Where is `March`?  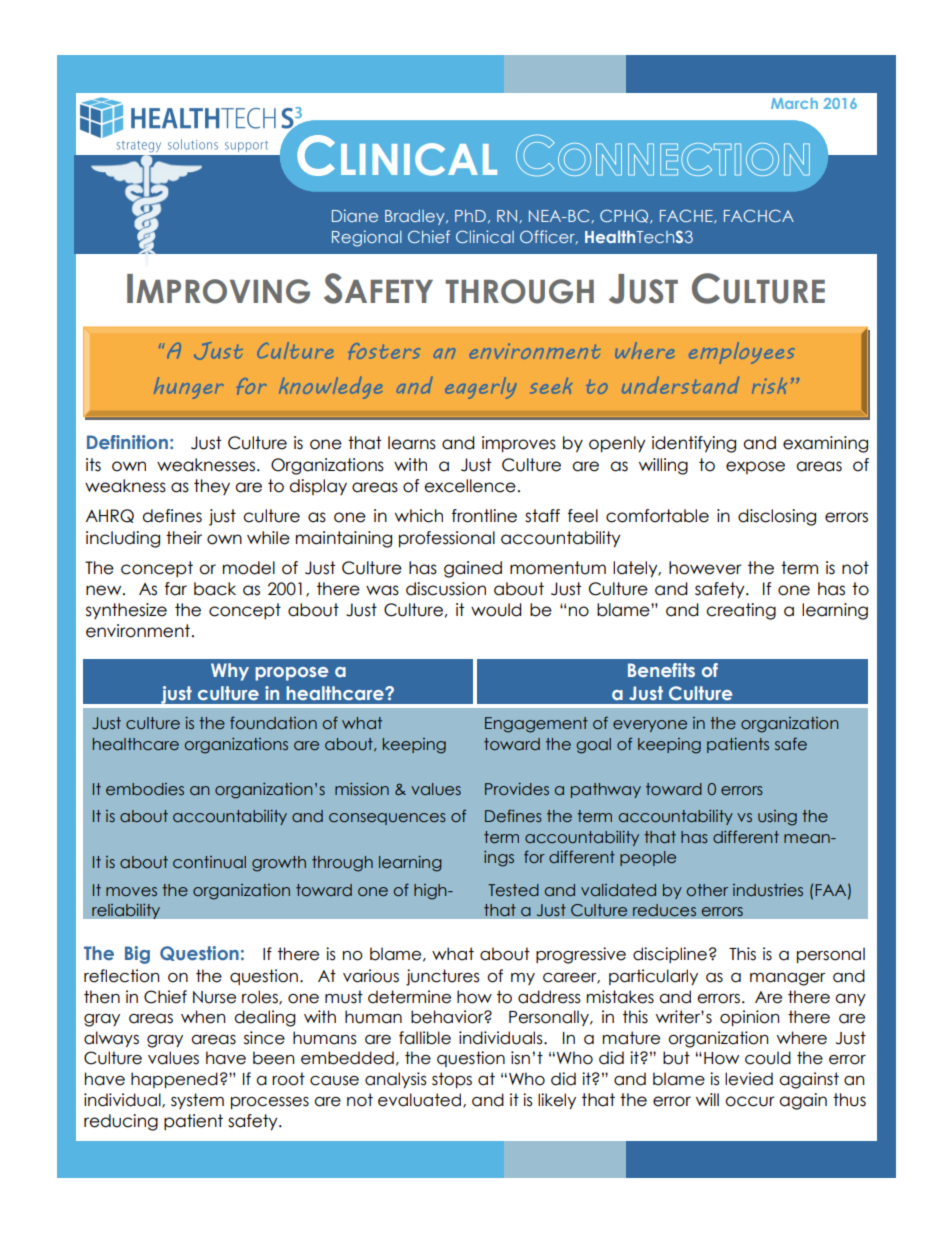 March is located at coordinates (794, 103).
